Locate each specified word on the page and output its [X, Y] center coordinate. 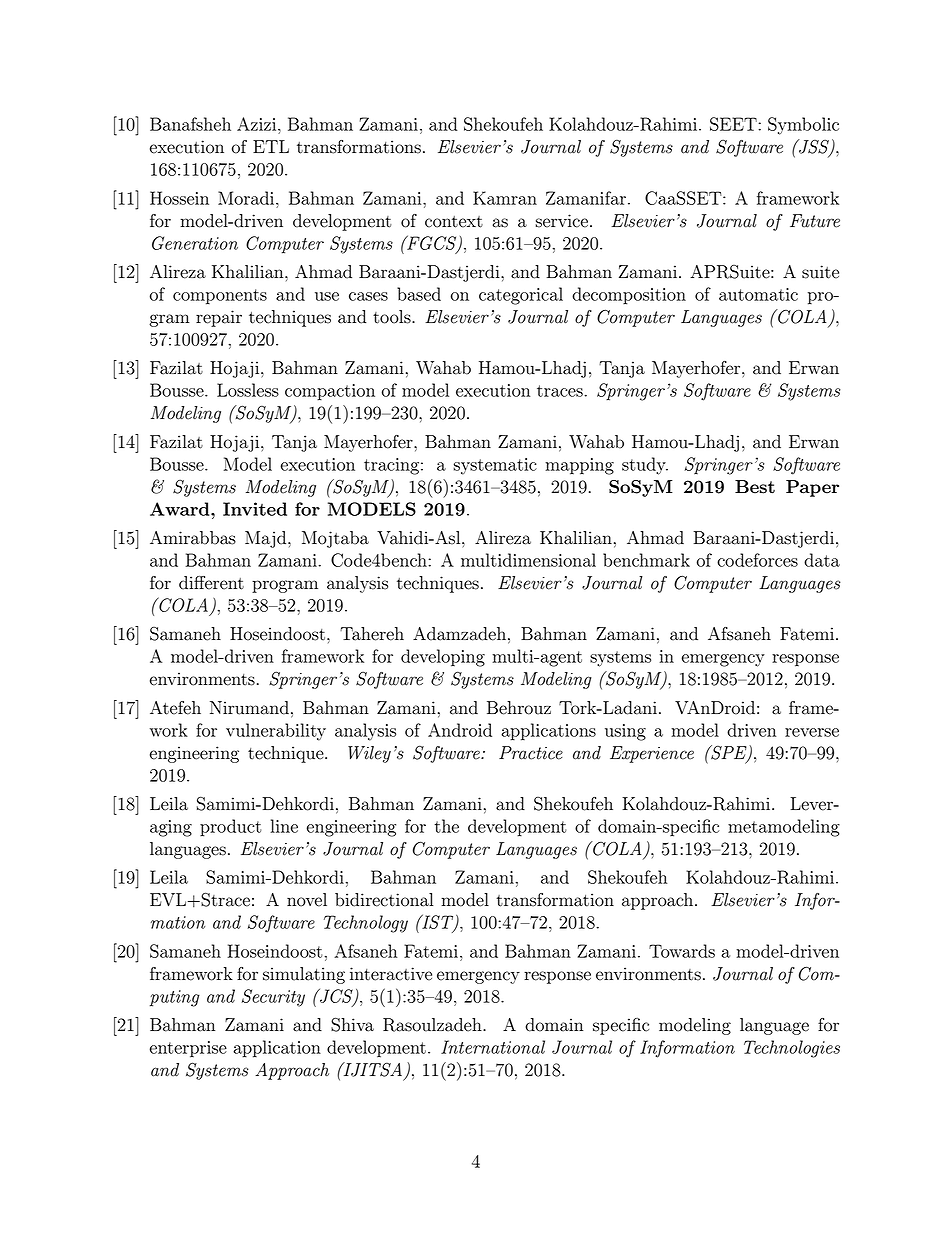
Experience [652, 754]
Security [273, 998]
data [822, 560]
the [447, 826]
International [493, 1047]
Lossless [248, 390]
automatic [758, 294]
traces [561, 391]
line [284, 826]
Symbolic [803, 126]
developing [443, 658]
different [211, 583]
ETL [271, 146]
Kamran [505, 198]
